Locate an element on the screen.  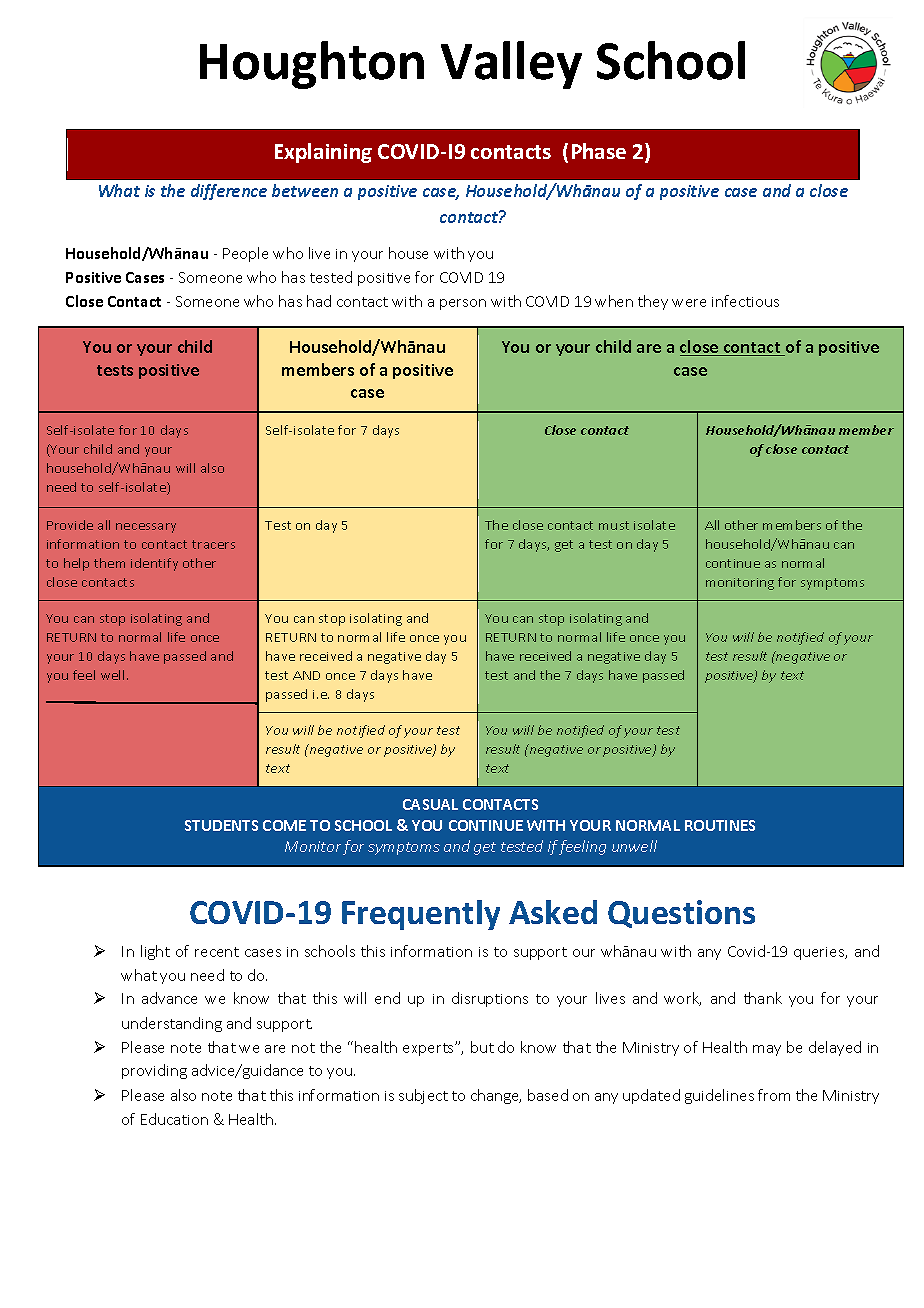
STUDENTS is located at coordinates (221, 825).
